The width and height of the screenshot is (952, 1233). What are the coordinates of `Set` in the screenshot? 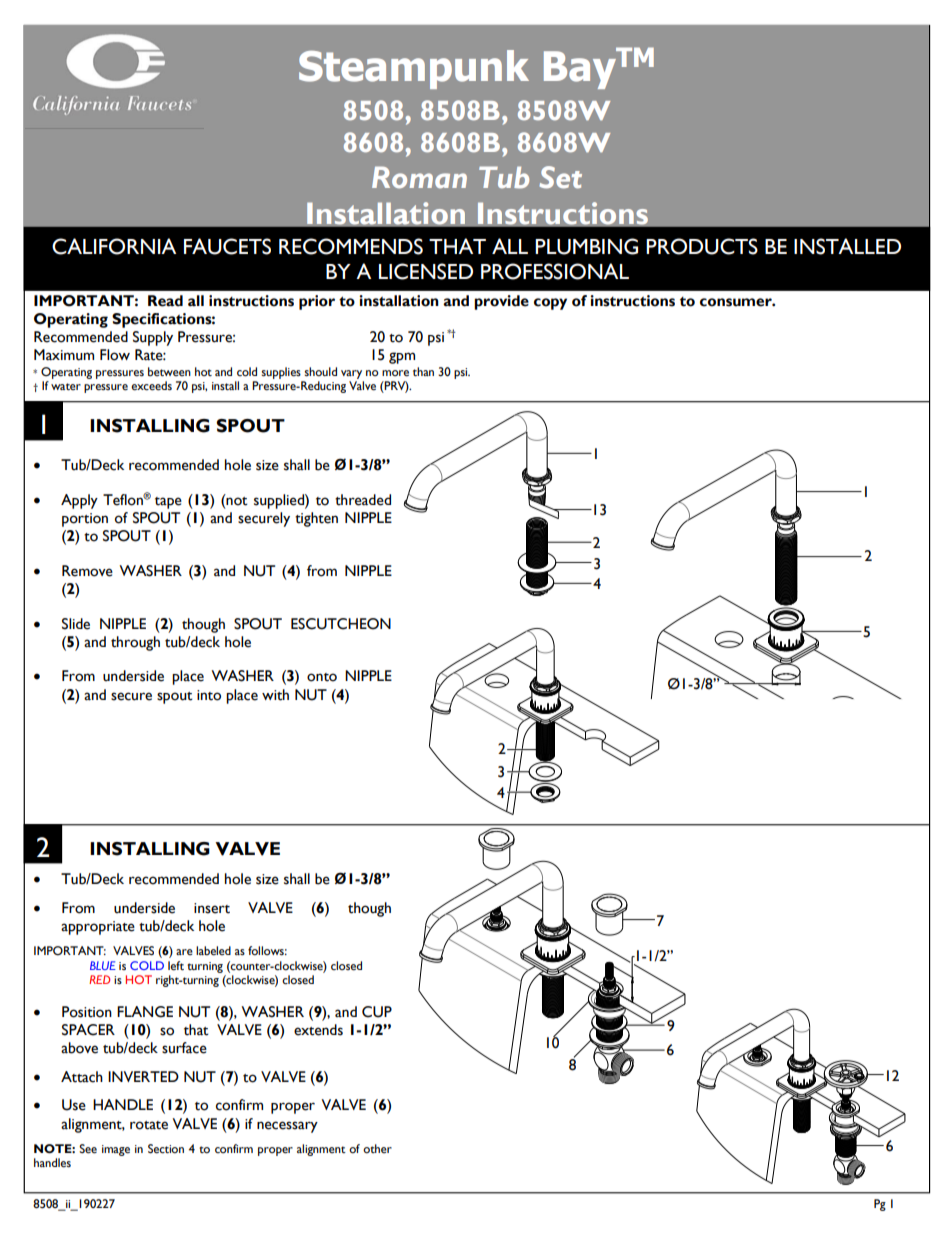 It's located at (560, 177).
